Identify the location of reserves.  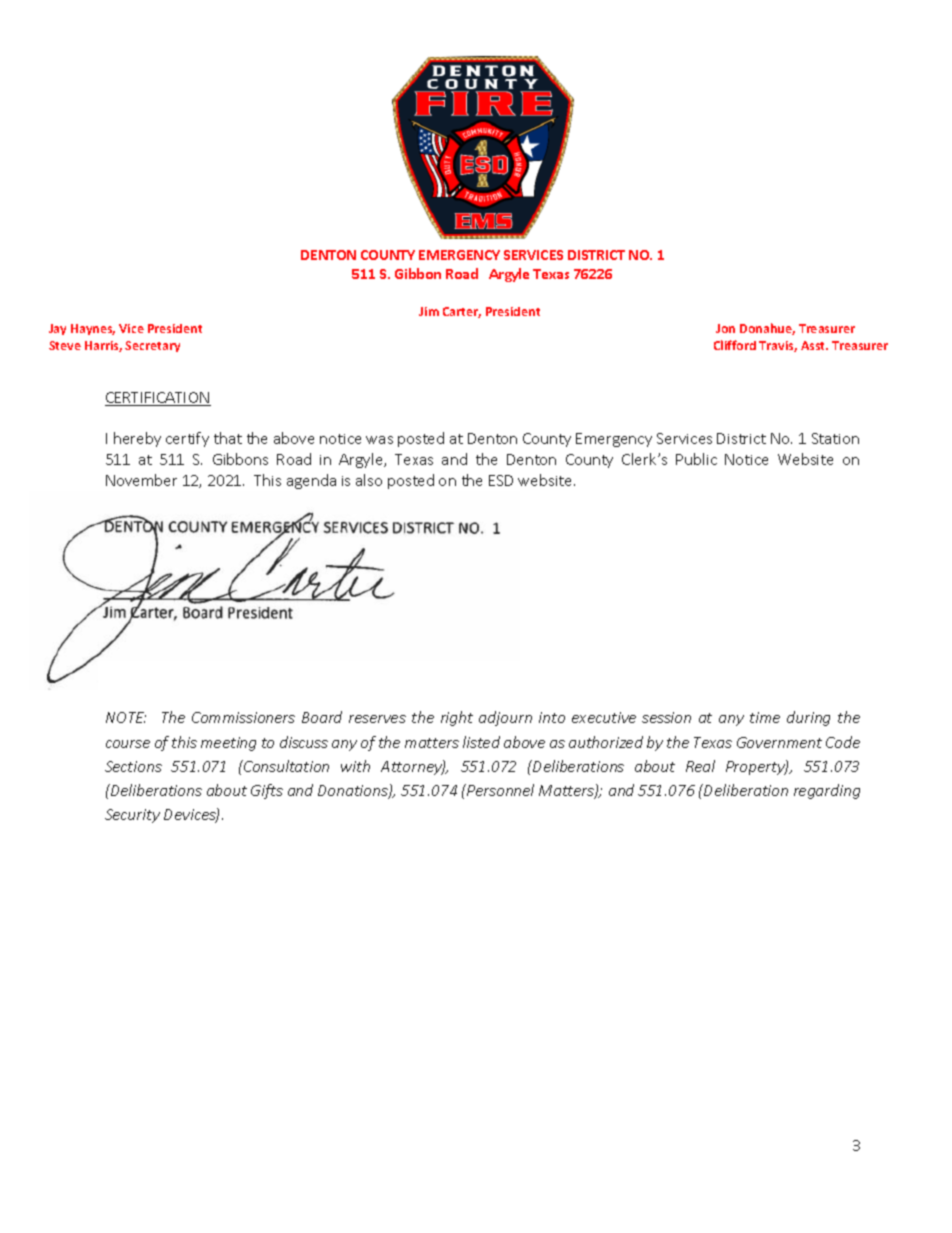
(377, 719).
